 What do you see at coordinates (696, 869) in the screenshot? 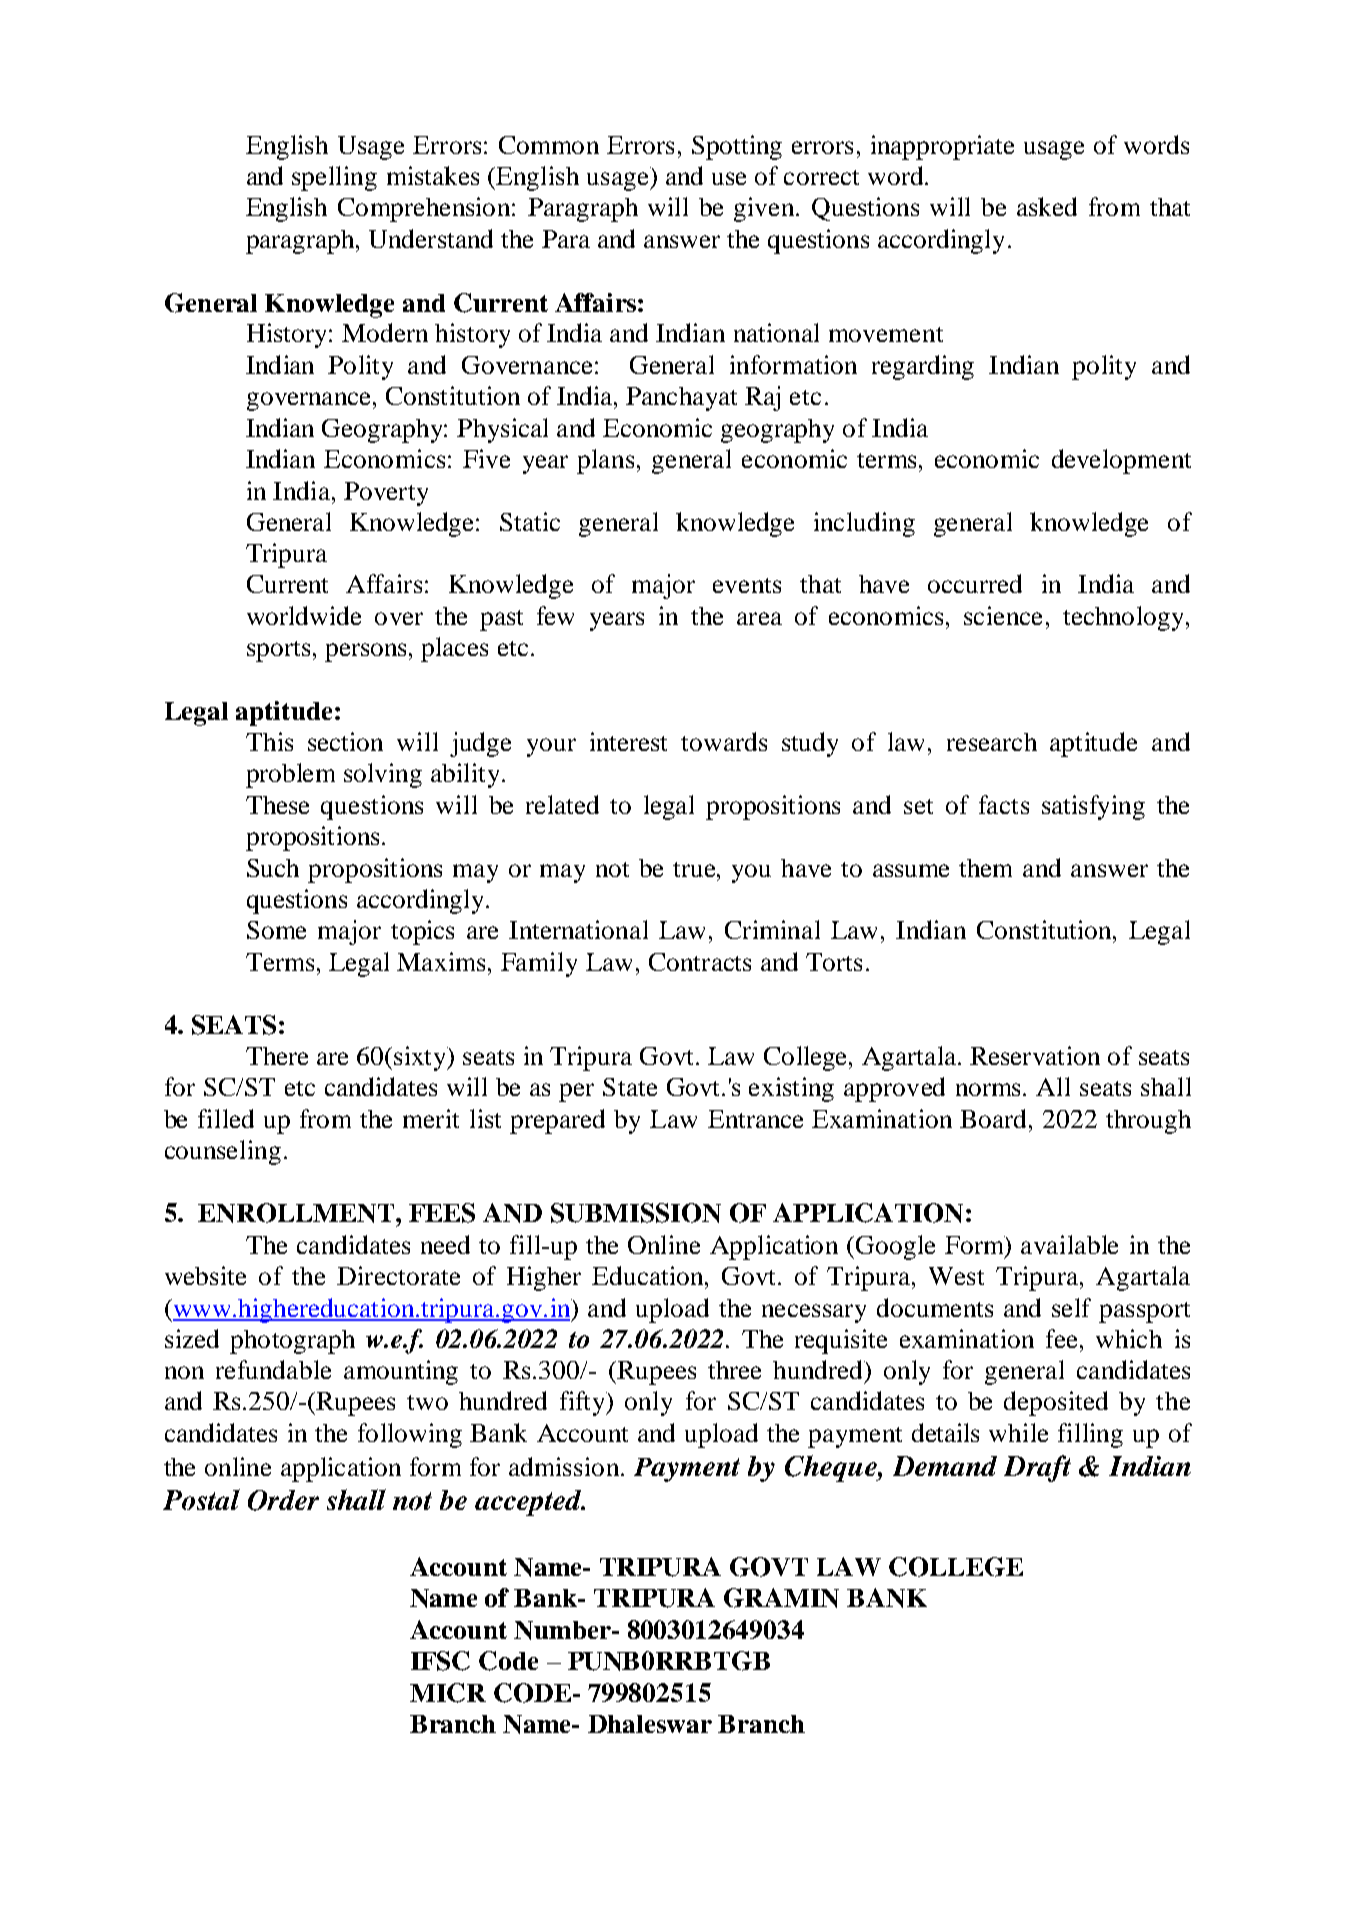
I see `true` at bounding box center [696, 869].
